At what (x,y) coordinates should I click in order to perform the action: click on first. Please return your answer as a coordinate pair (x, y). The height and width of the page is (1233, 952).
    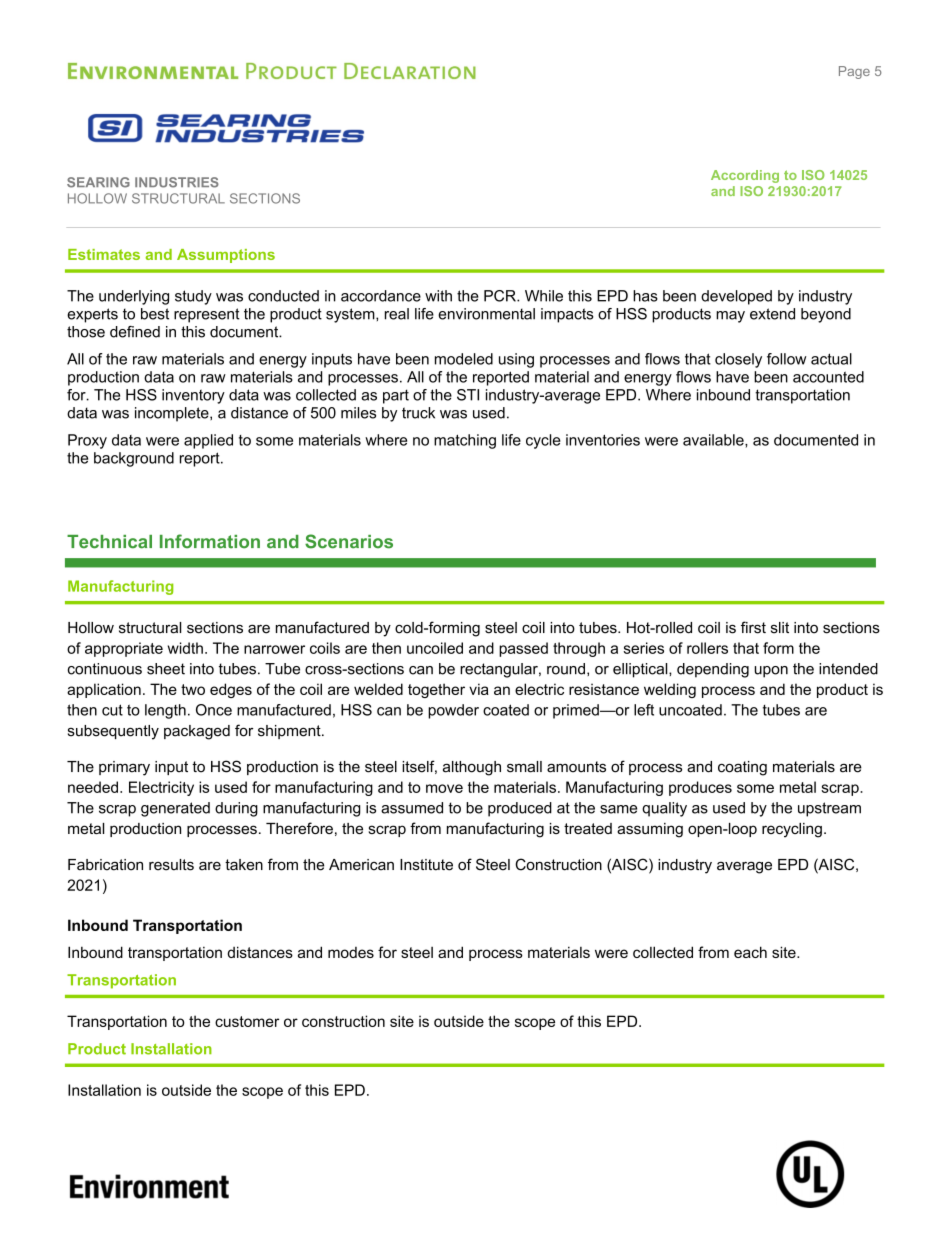
    Looking at the image, I should click on (753, 627).
